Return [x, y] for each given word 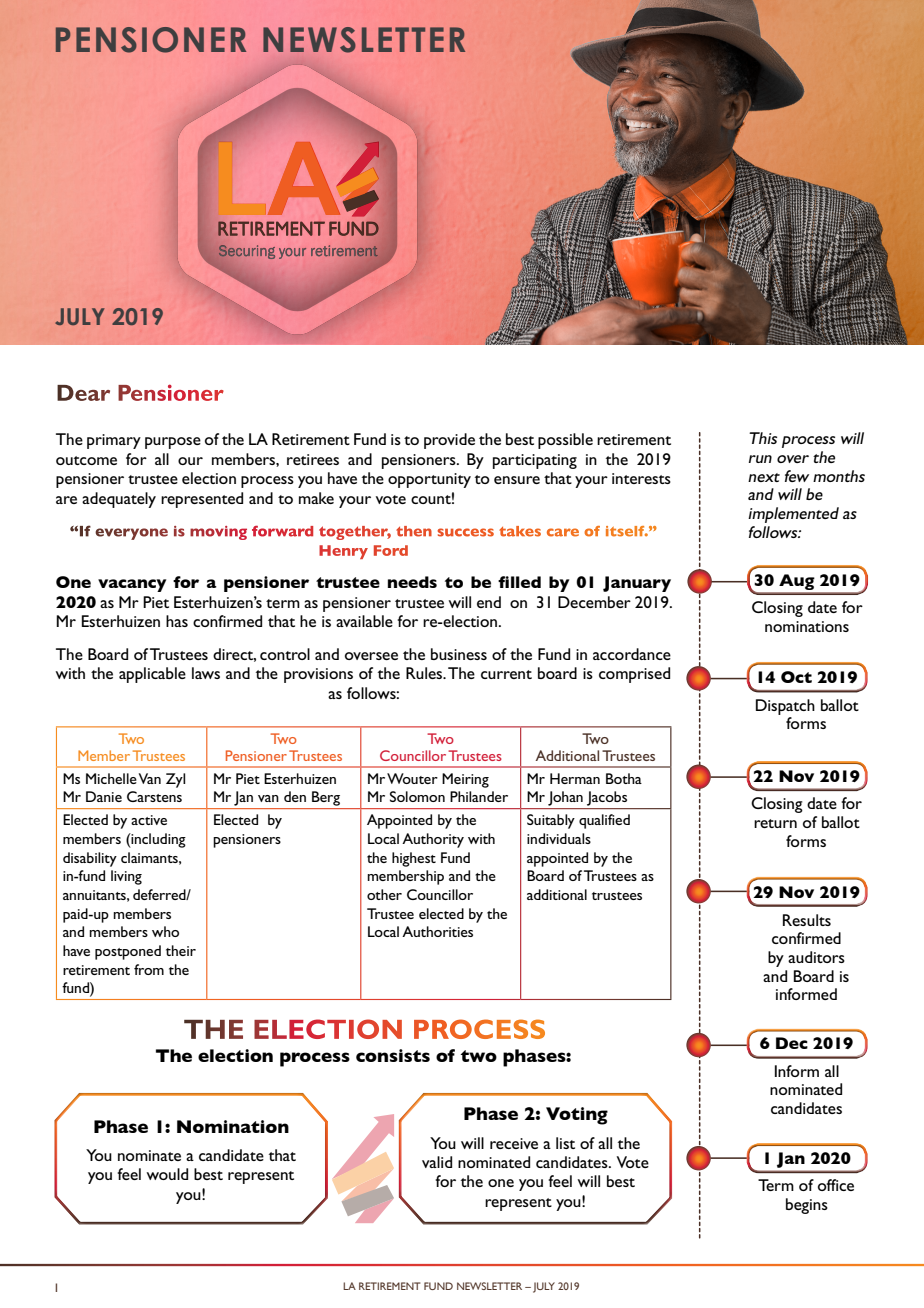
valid [437, 1162]
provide [449, 441]
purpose [173, 443]
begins [807, 1206]
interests [641, 478]
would [167, 1174]
